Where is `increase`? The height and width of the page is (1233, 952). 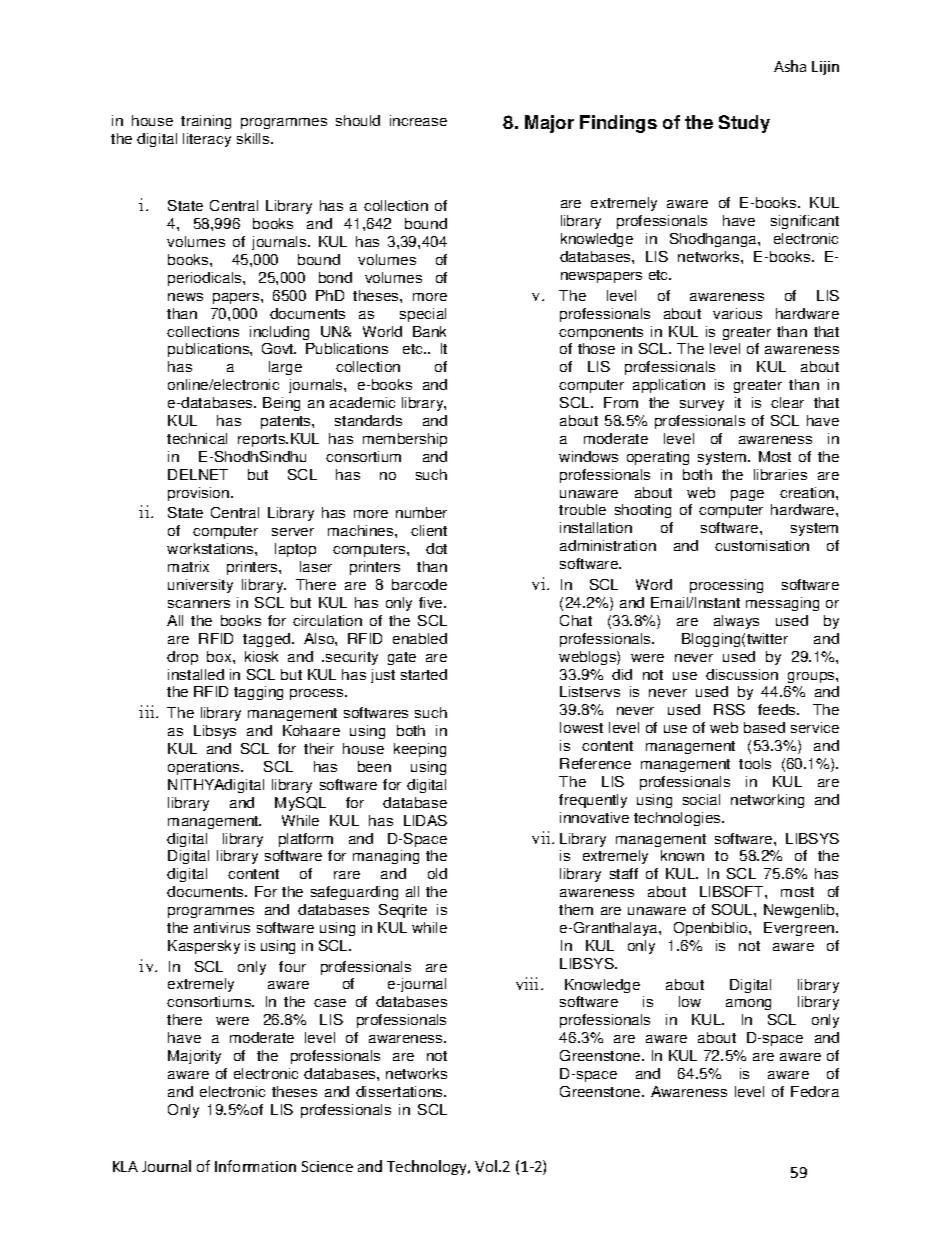 increase is located at coordinates (418, 120).
